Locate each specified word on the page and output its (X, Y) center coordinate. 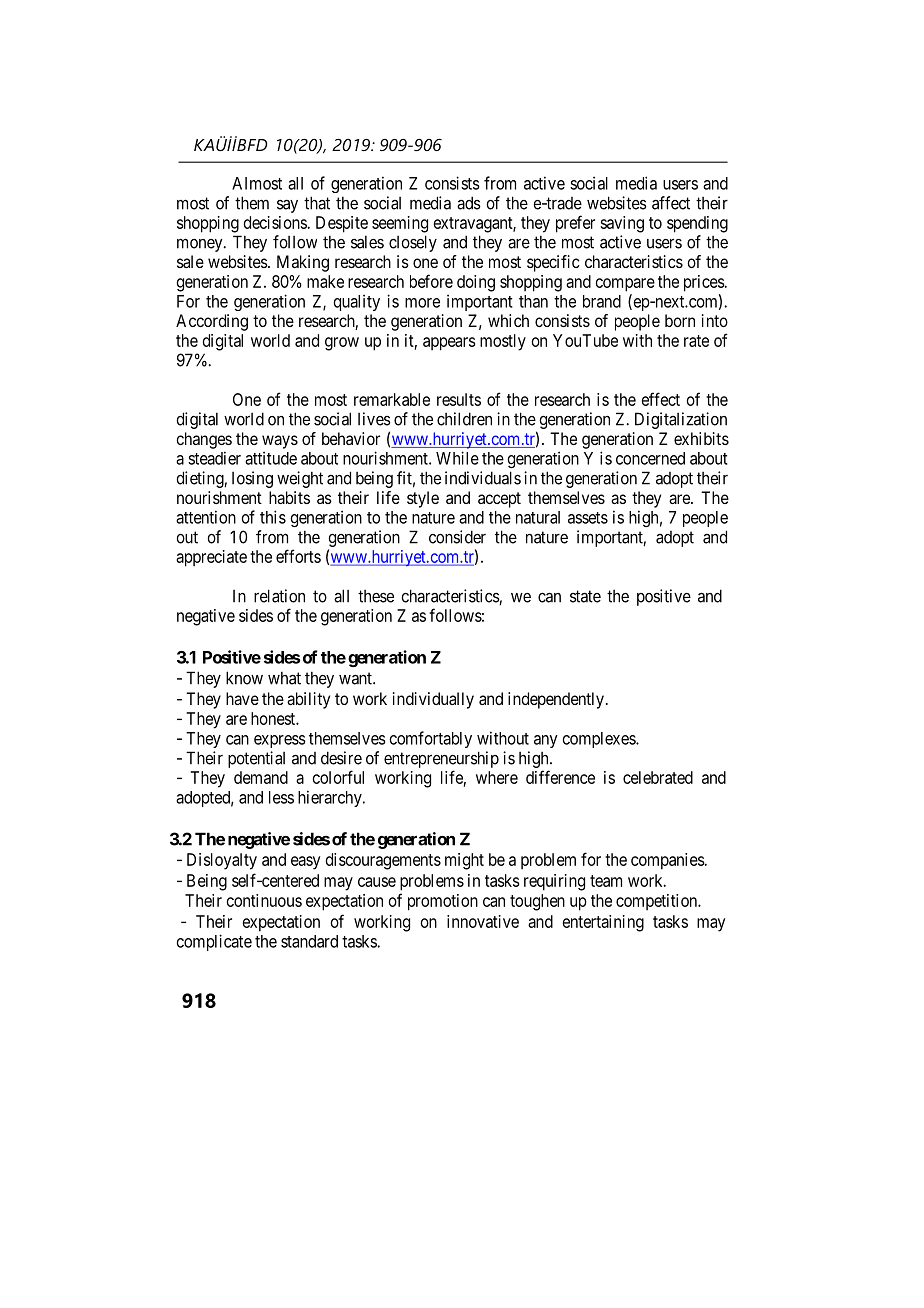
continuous (264, 900)
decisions (276, 222)
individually (433, 700)
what (284, 678)
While (457, 458)
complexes (600, 740)
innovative (483, 921)
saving (622, 224)
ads (469, 203)
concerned (650, 458)
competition (658, 902)
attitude (271, 458)
